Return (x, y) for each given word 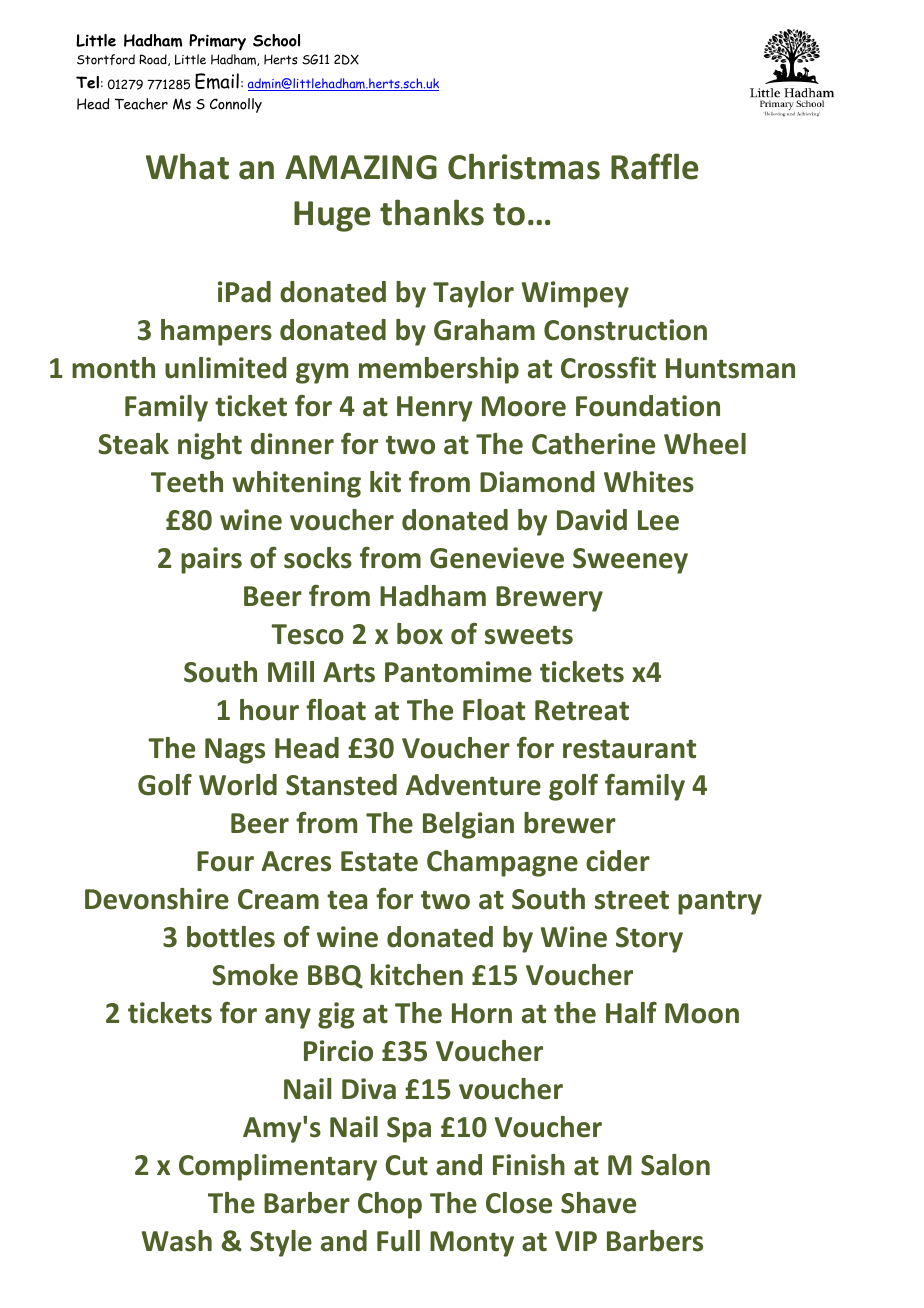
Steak (133, 444)
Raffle (655, 166)
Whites (649, 482)
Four (225, 861)
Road (154, 60)
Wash (177, 1241)
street (632, 900)
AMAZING (361, 167)
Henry (435, 409)
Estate (379, 861)
